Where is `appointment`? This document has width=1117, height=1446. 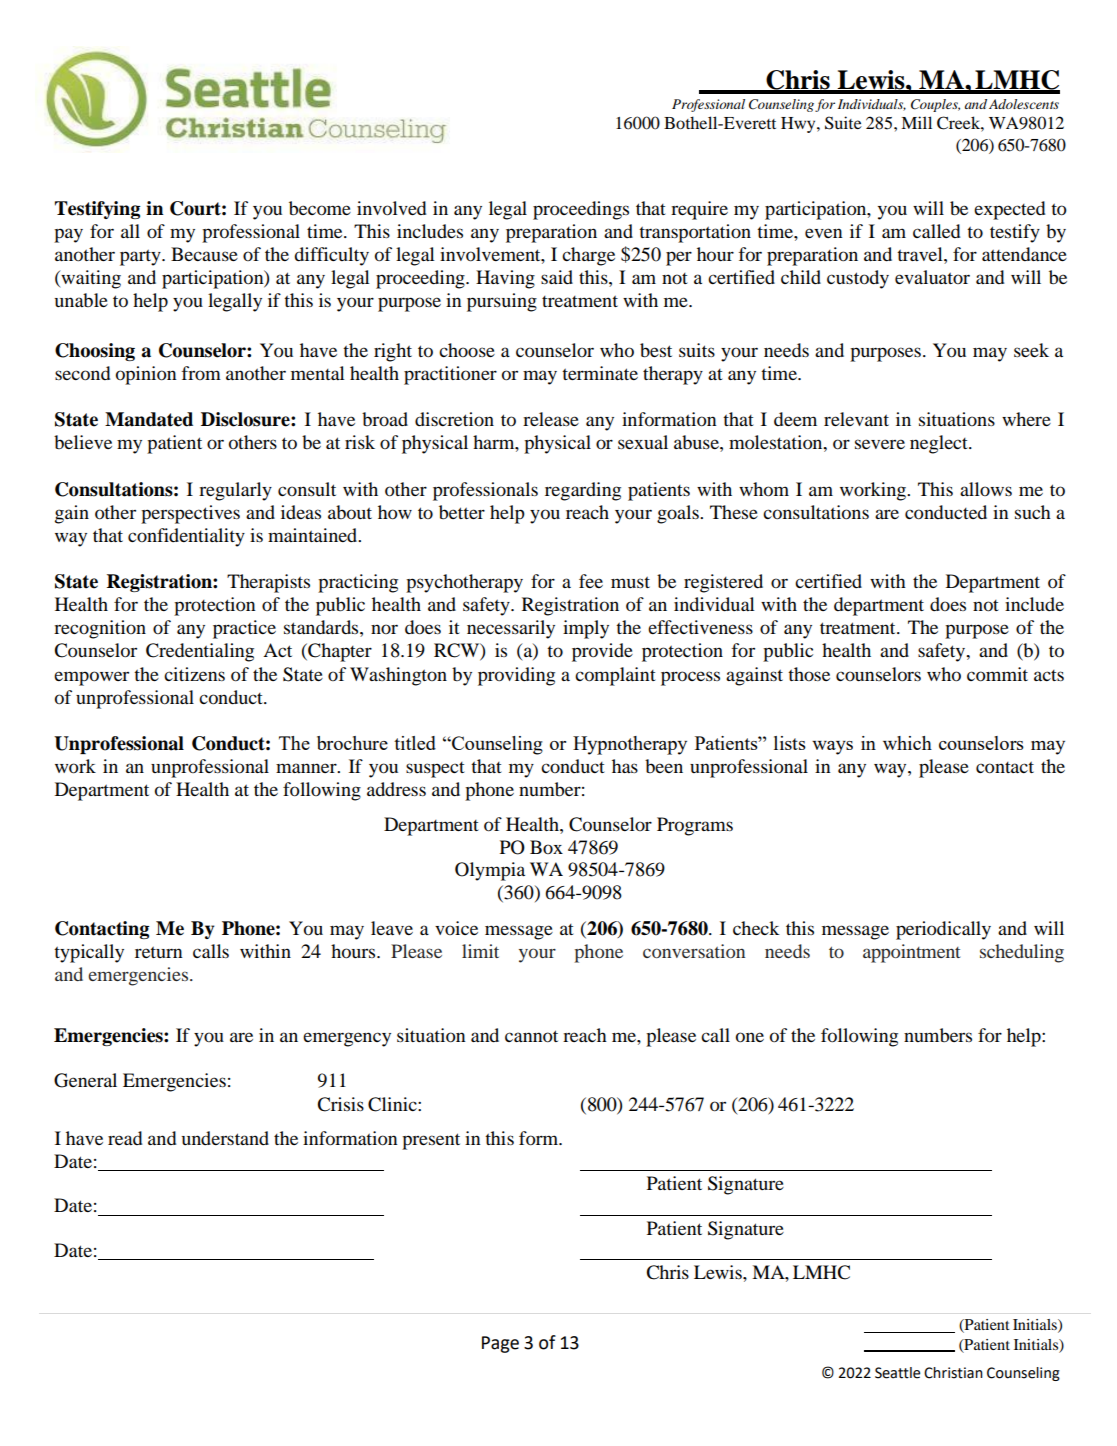
appointment is located at coordinates (911, 953).
